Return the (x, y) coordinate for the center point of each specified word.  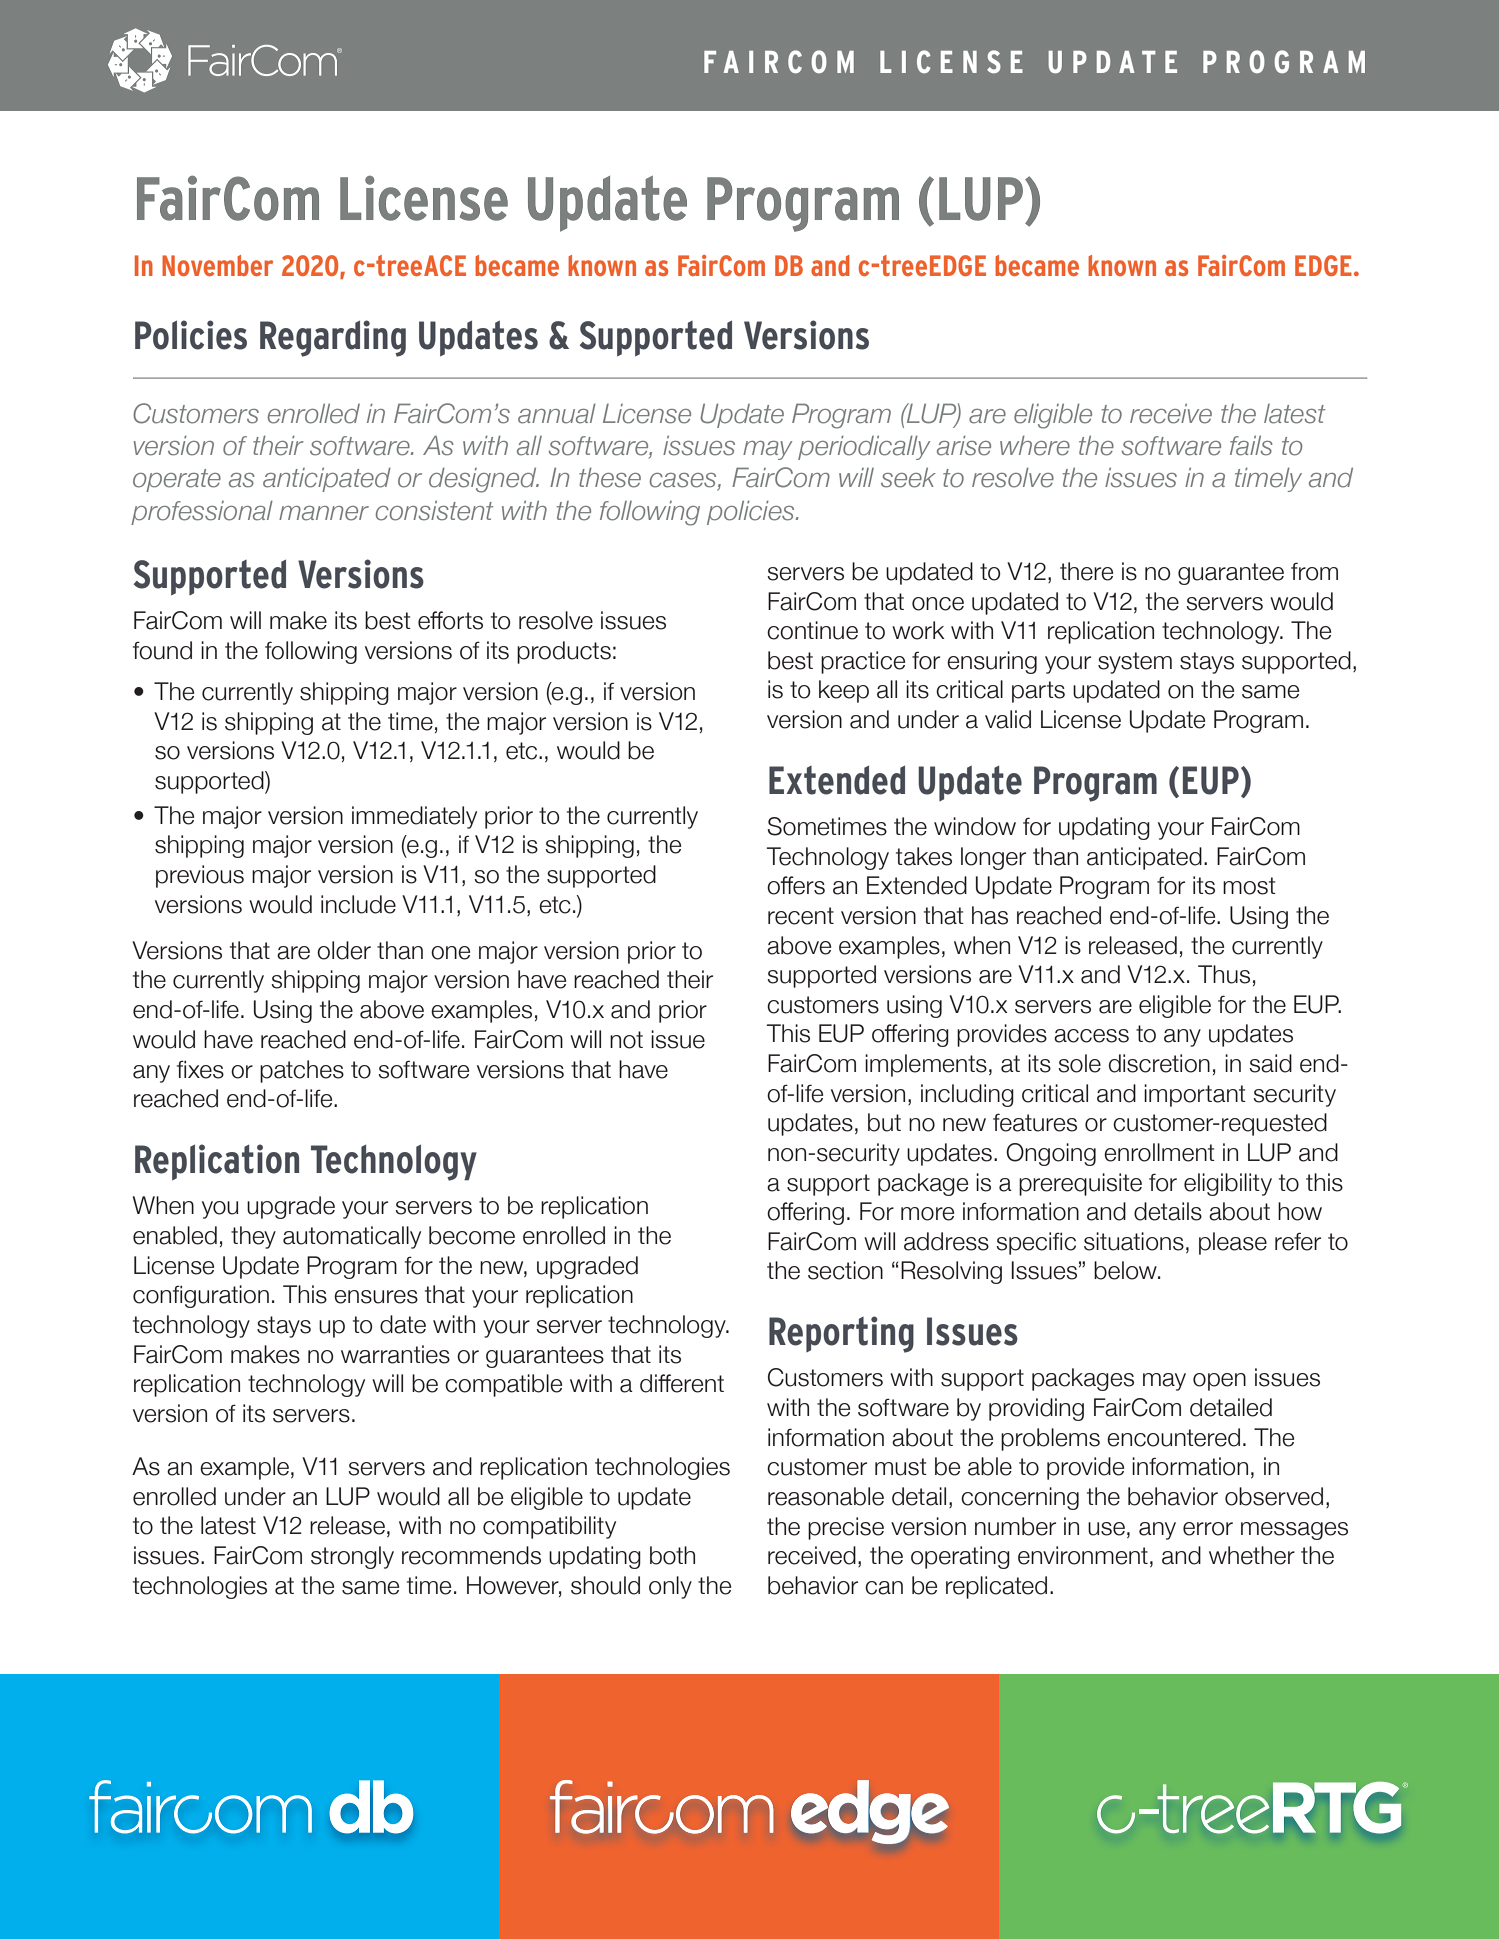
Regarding (333, 338)
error (1208, 1529)
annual (557, 414)
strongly (352, 1557)
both (672, 1555)
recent (801, 916)
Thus (1224, 974)
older (344, 950)
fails (1251, 446)
